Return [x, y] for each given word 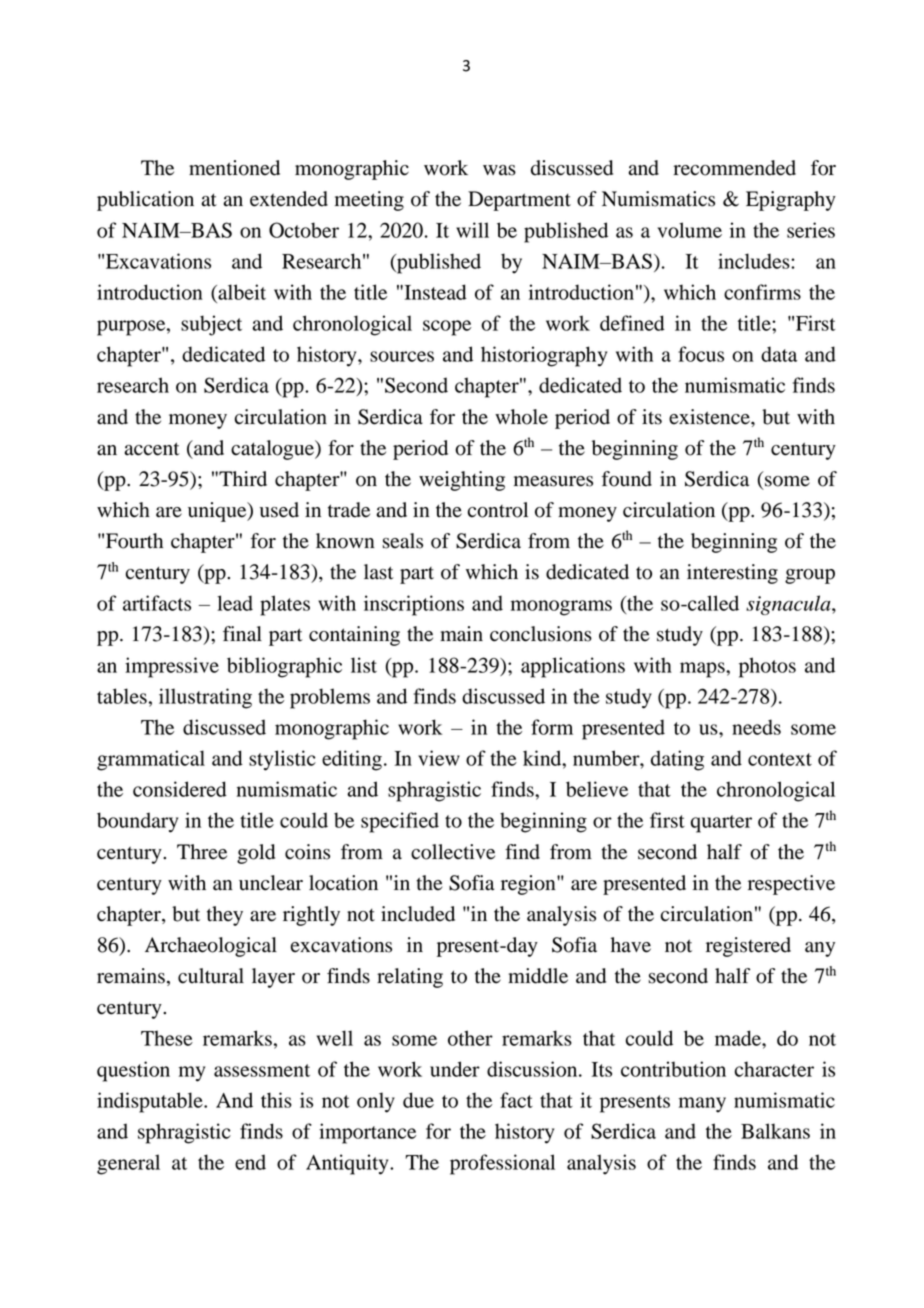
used [279, 510]
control [498, 510]
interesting [732, 574]
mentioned [234, 168]
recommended [734, 168]
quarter [721, 824]
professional [502, 1164]
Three [202, 852]
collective [453, 852]
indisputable [151, 1102]
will [472, 230]
